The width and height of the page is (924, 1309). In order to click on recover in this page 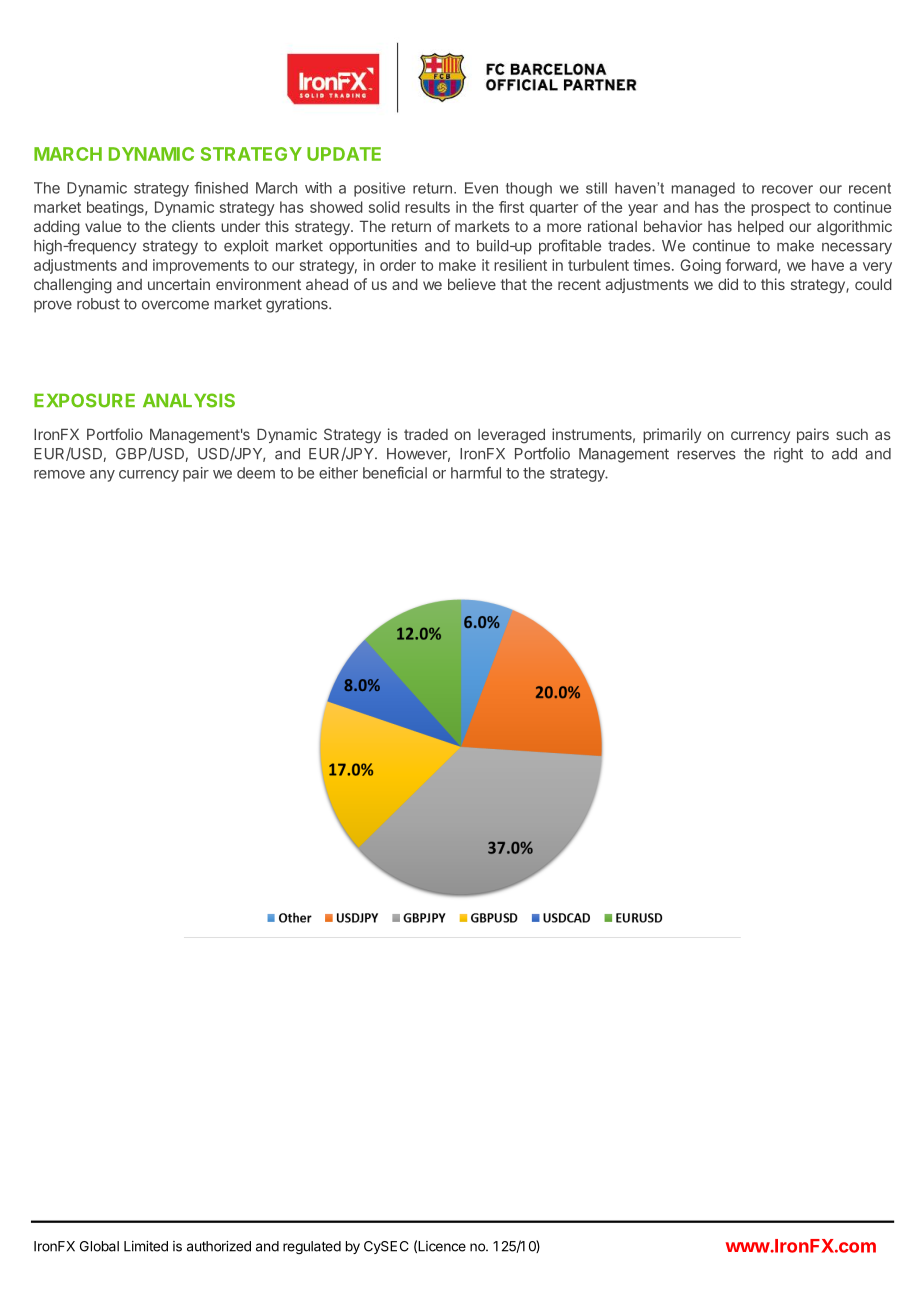, I will do `click(787, 189)`.
